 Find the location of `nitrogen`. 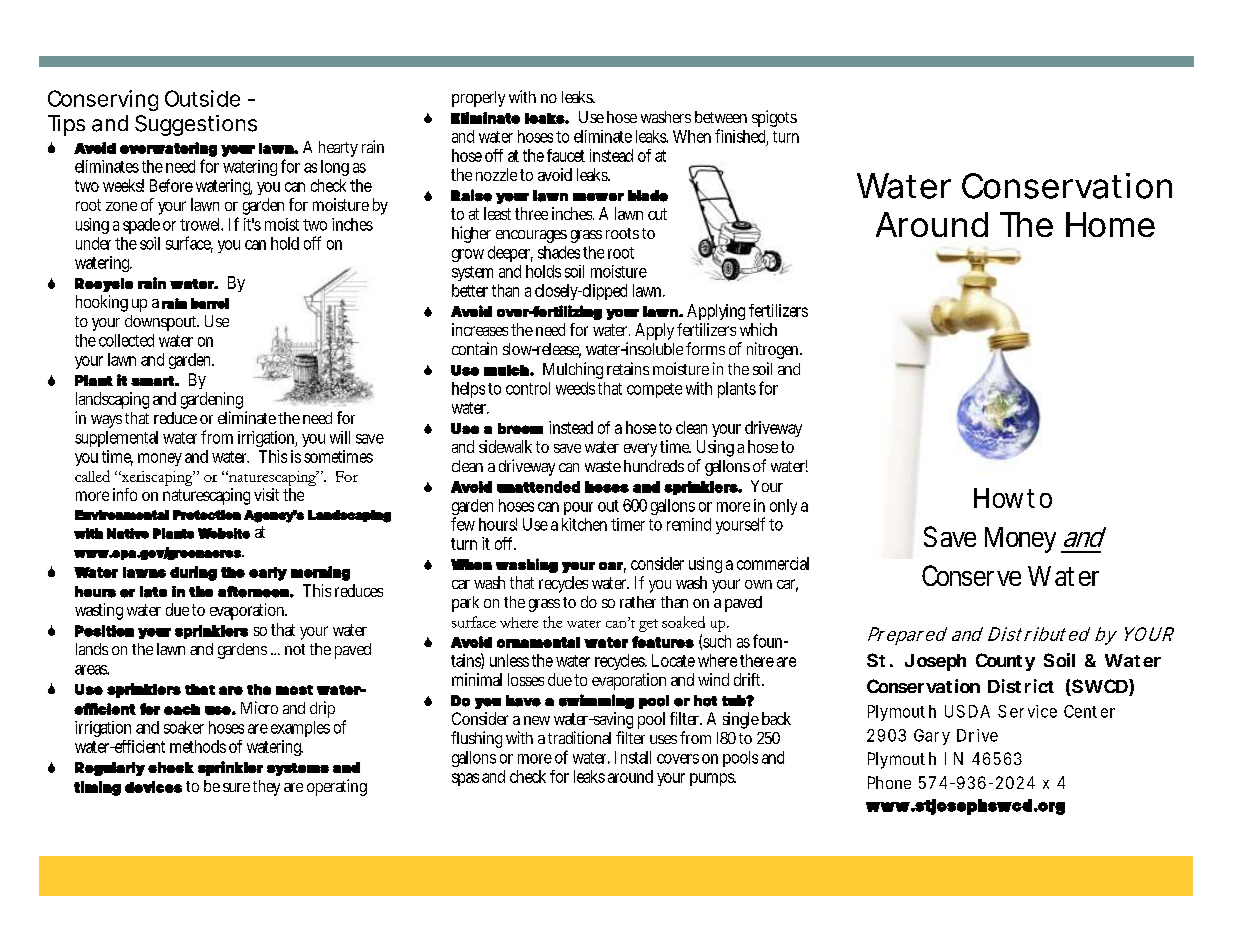

nitrogen is located at coordinates (774, 350).
